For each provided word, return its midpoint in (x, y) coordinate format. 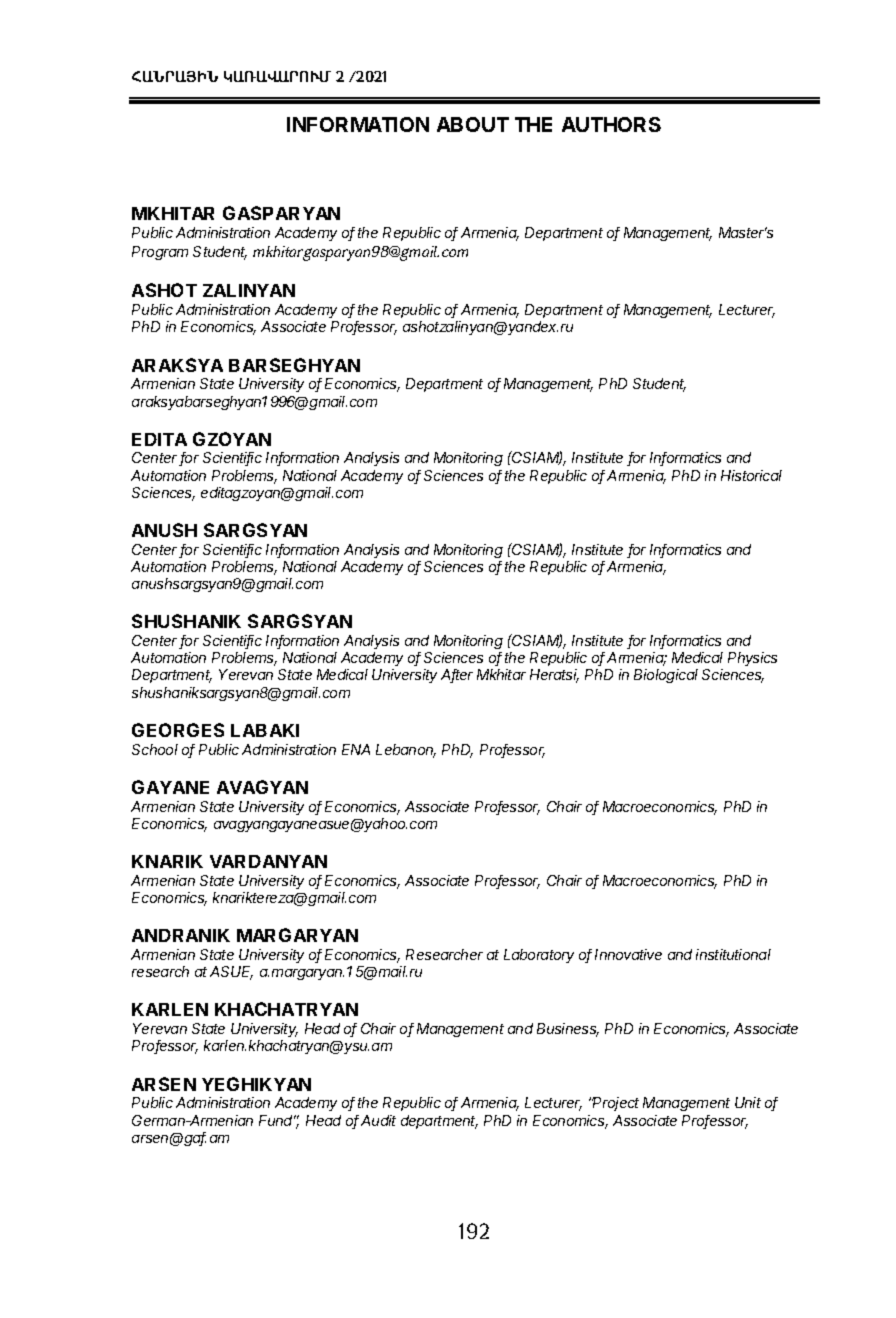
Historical (751, 475)
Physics (752, 659)
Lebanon (406, 751)
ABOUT (473, 124)
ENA (356, 749)
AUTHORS (611, 124)
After (457, 676)
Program (160, 253)
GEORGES (178, 730)
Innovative (628, 954)
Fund (277, 1120)
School (155, 749)
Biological (666, 676)
